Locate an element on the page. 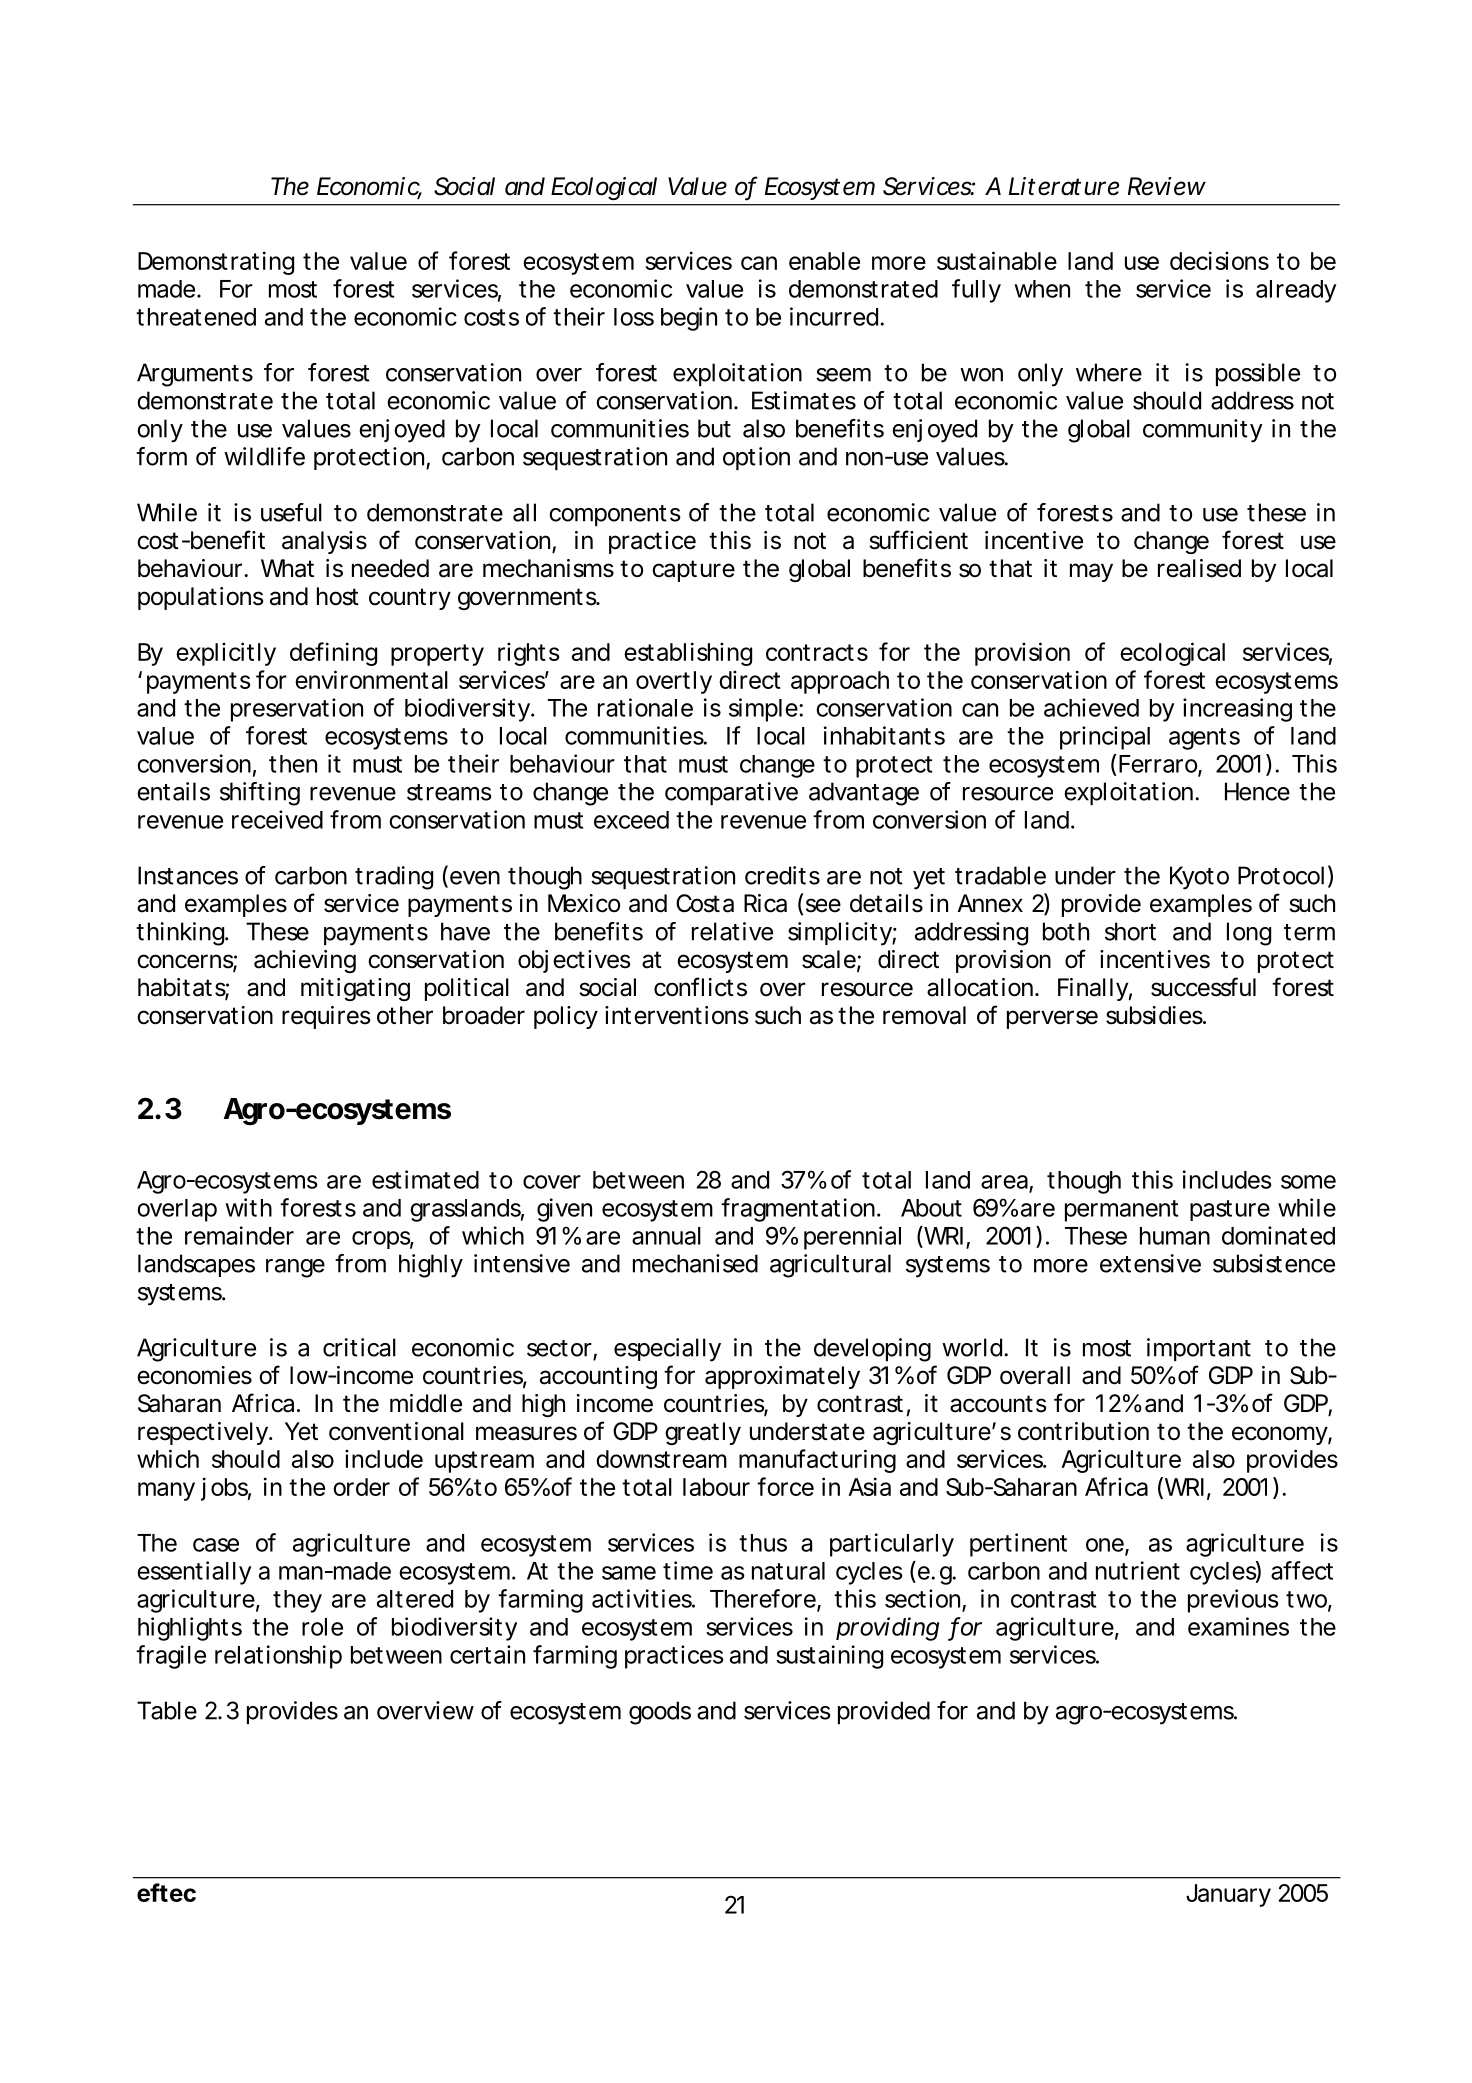  enable is located at coordinates (824, 261).
